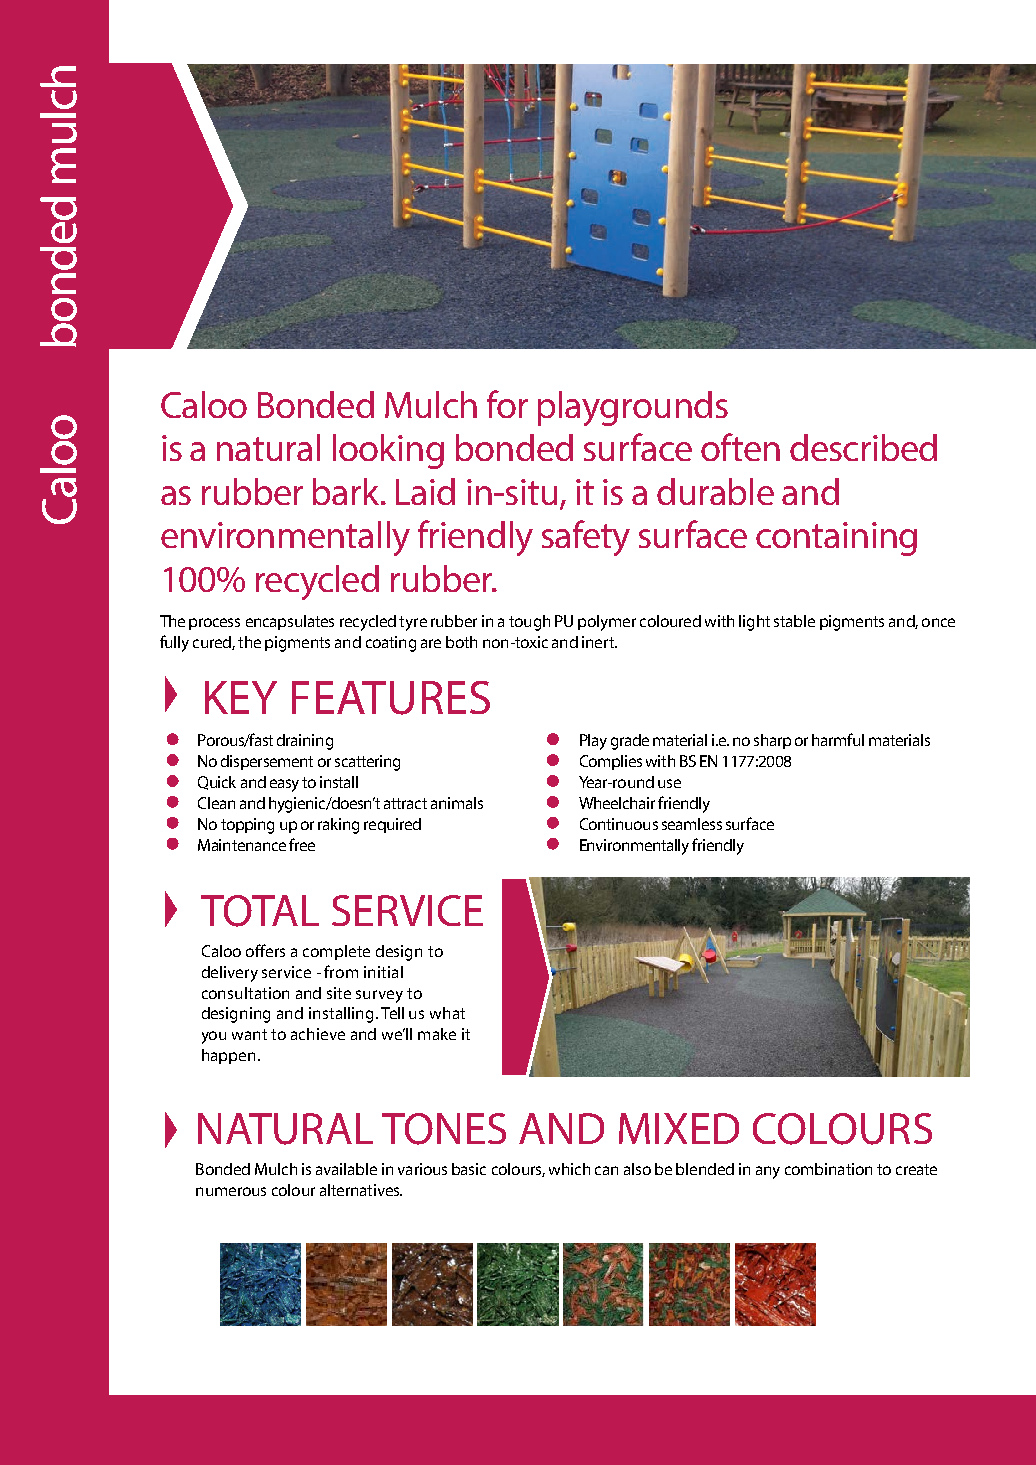 This image has width=1036, height=1465. Describe the element at coordinates (284, 785) in the image. I see `easy` at that location.
